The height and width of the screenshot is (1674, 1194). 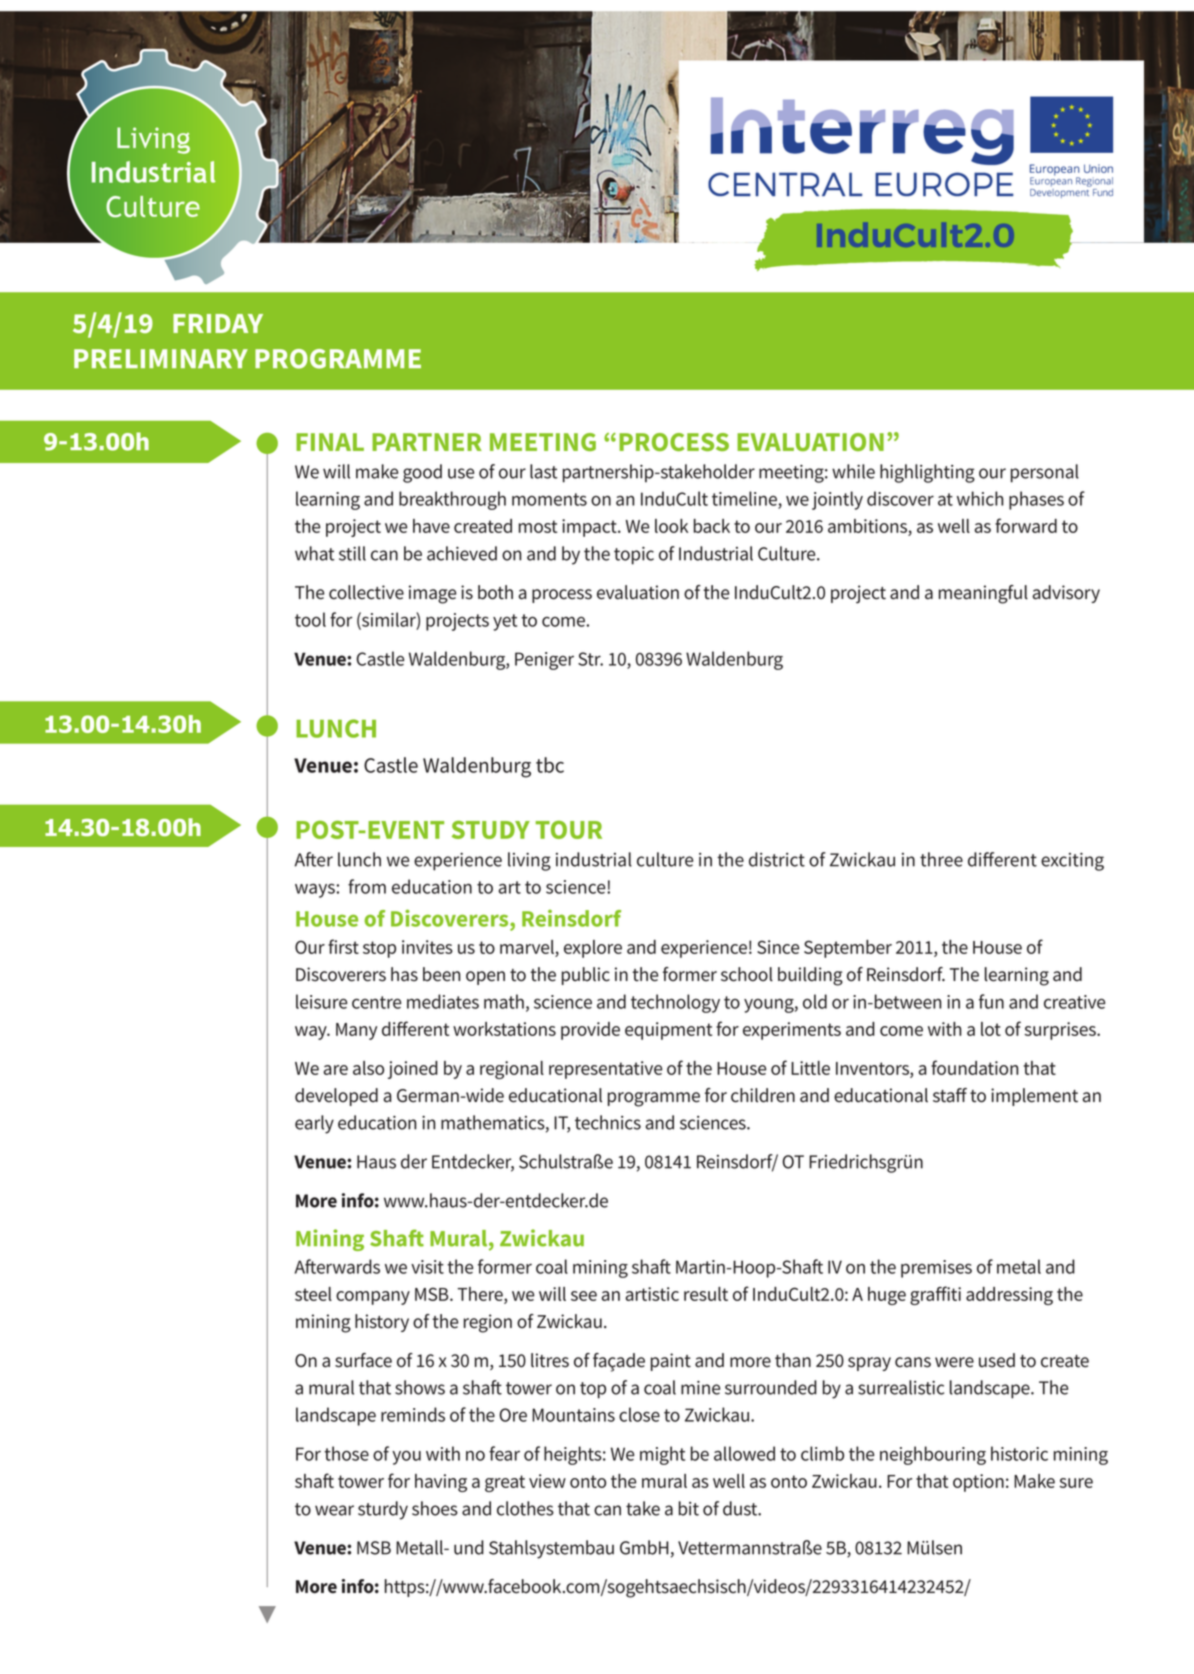 I want to click on last, so click(x=543, y=471).
